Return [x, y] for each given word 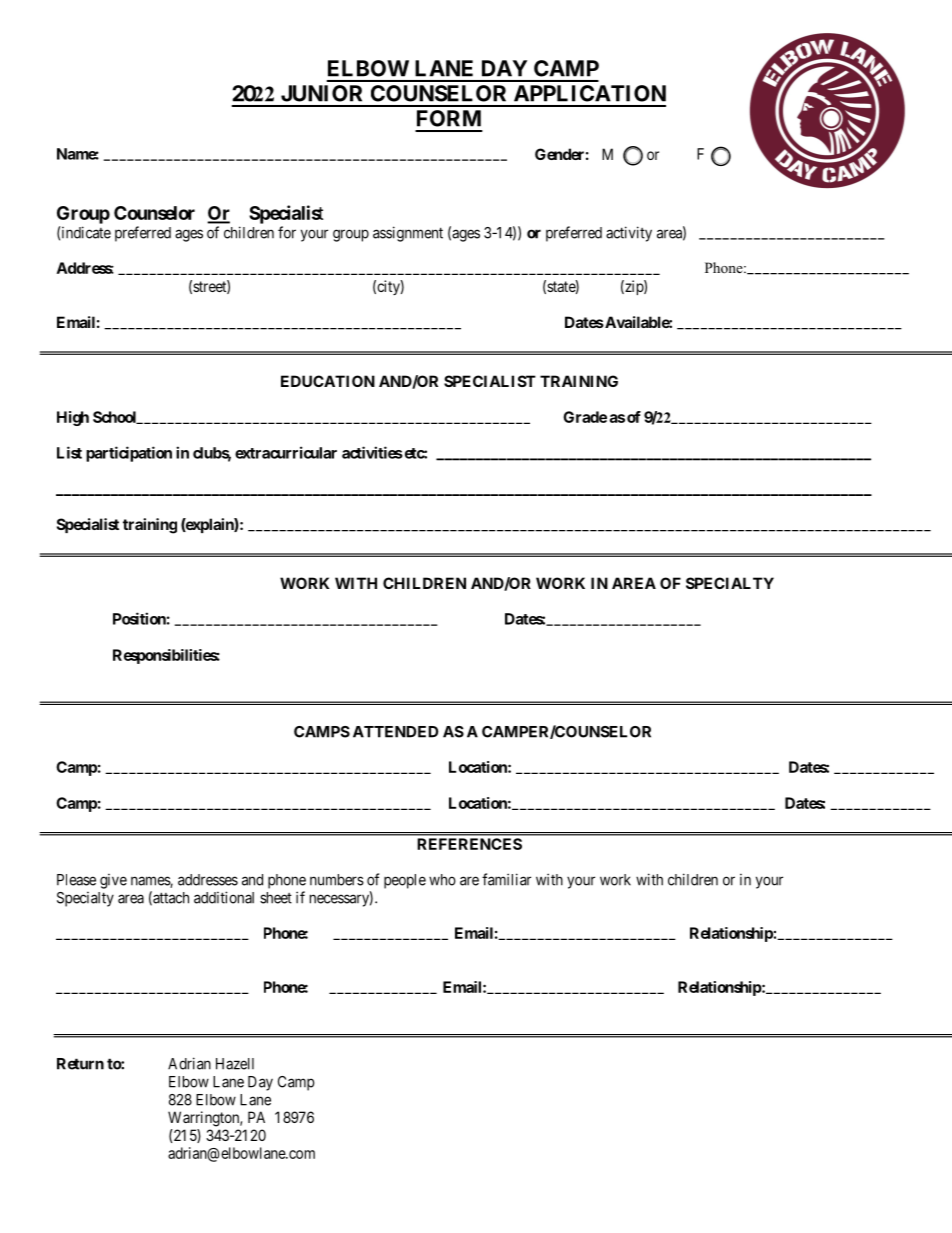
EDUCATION [328, 381]
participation [129, 454]
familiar [506, 879]
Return [80, 1064]
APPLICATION [590, 93]
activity [629, 234]
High [73, 418]
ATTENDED [395, 732]
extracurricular [286, 452]
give [113, 881]
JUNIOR [321, 93]
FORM [449, 118]
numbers [337, 880]
